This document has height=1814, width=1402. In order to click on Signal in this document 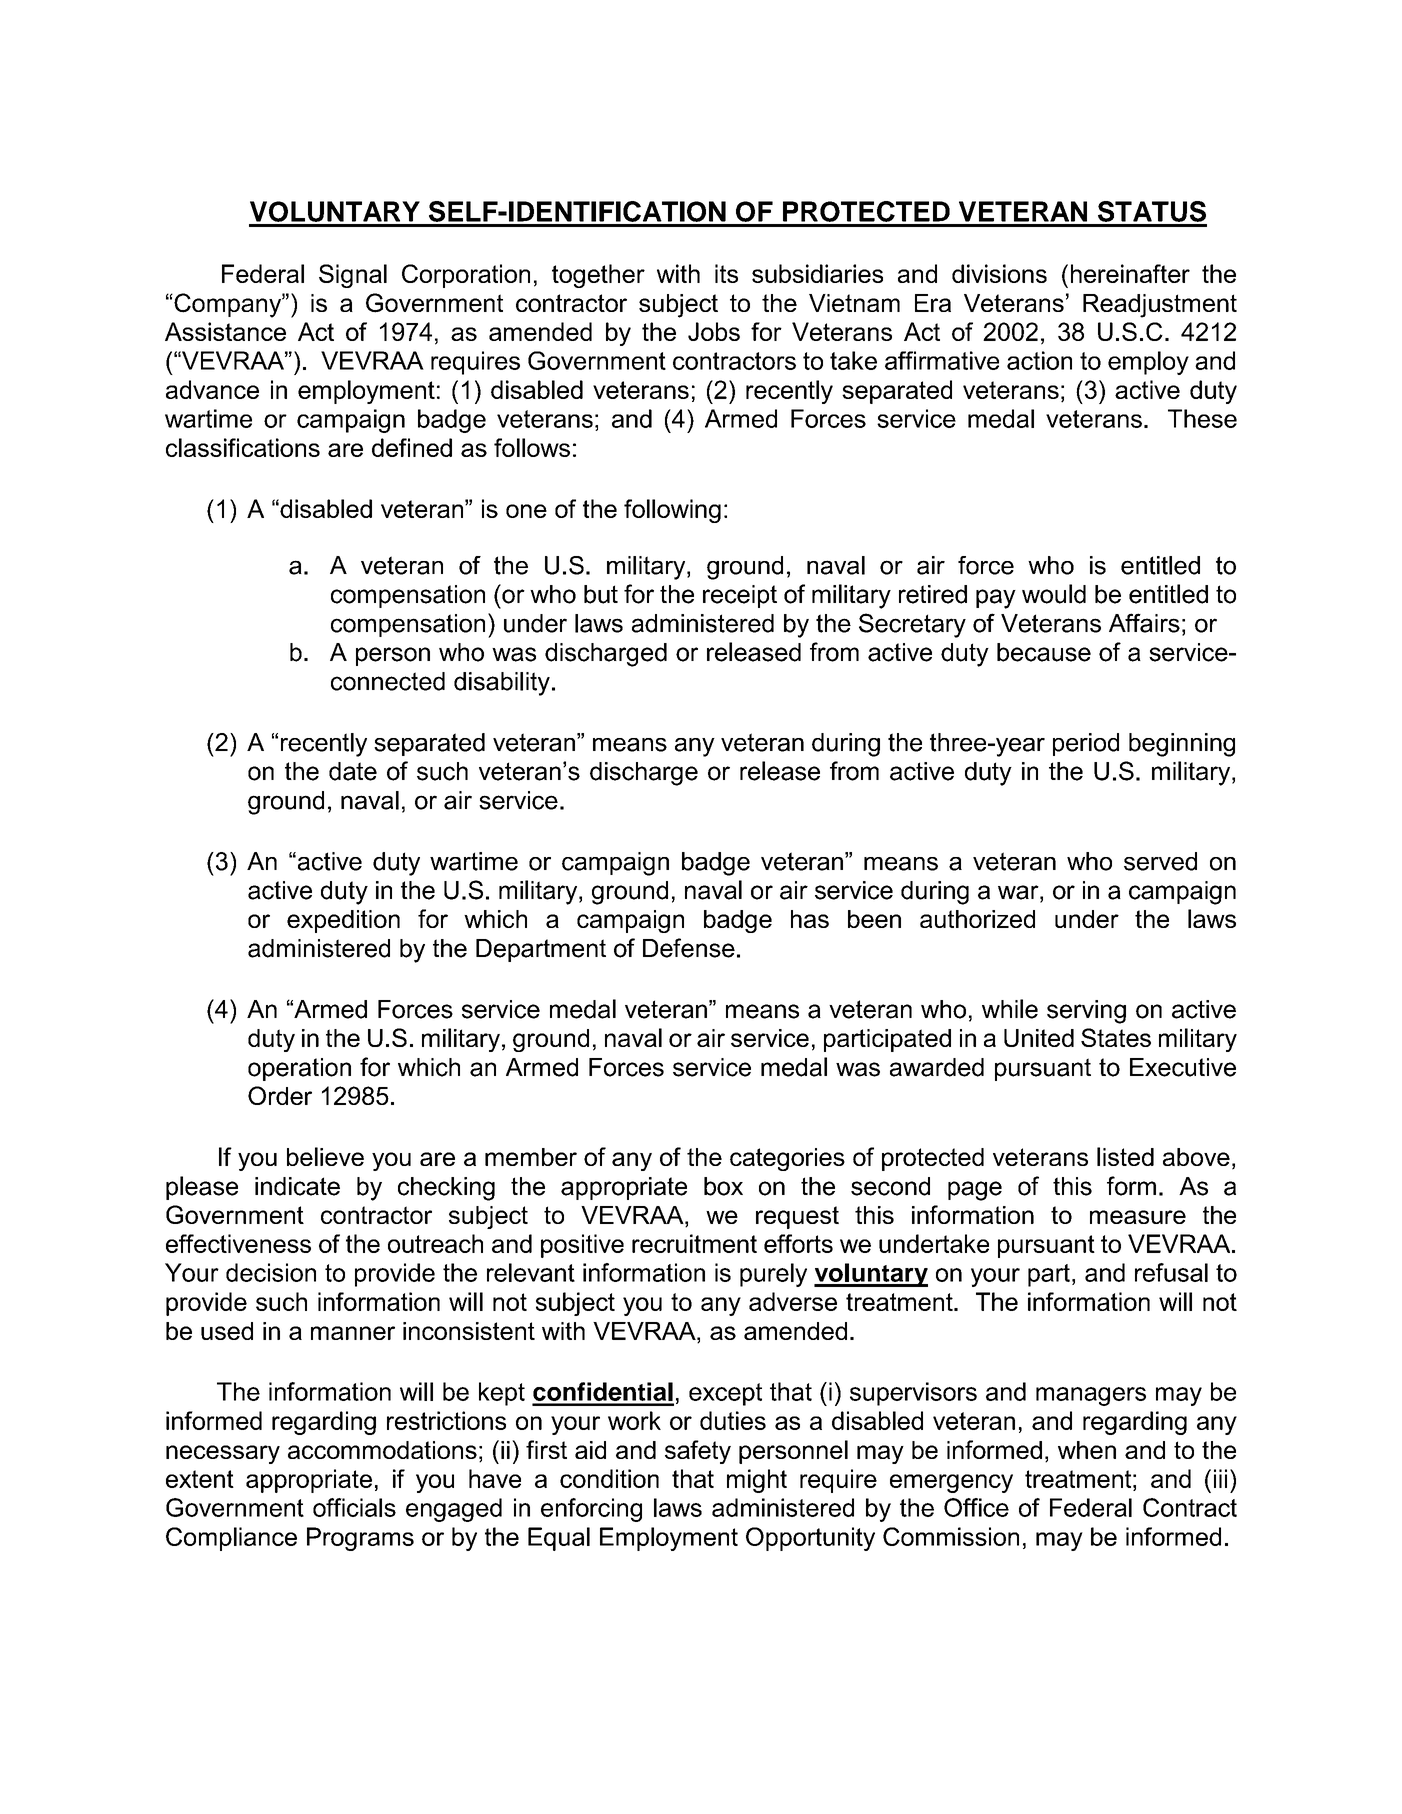, I will do `click(353, 276)`.
